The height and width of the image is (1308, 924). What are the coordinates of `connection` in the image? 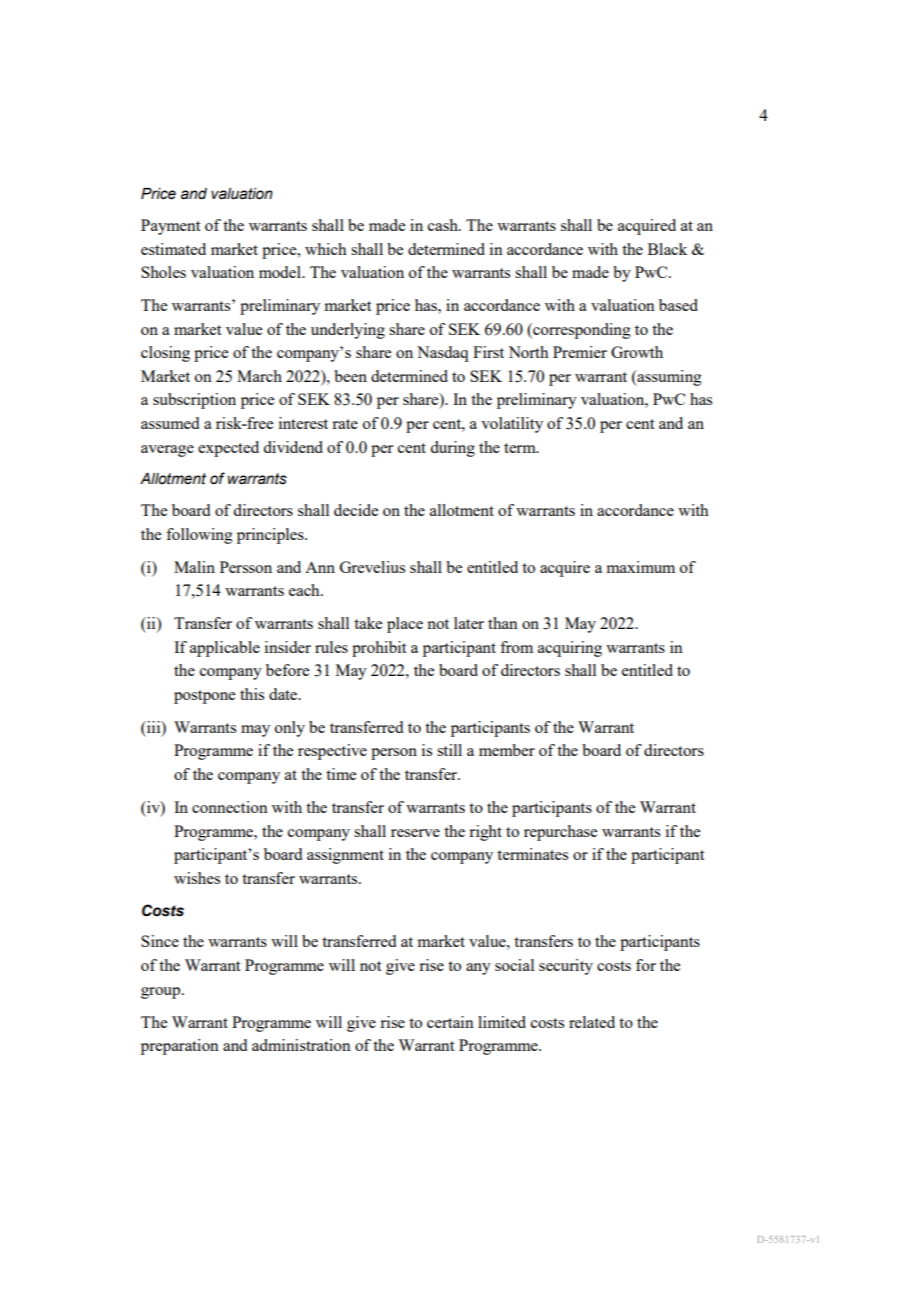 It's located at (230, 807).
